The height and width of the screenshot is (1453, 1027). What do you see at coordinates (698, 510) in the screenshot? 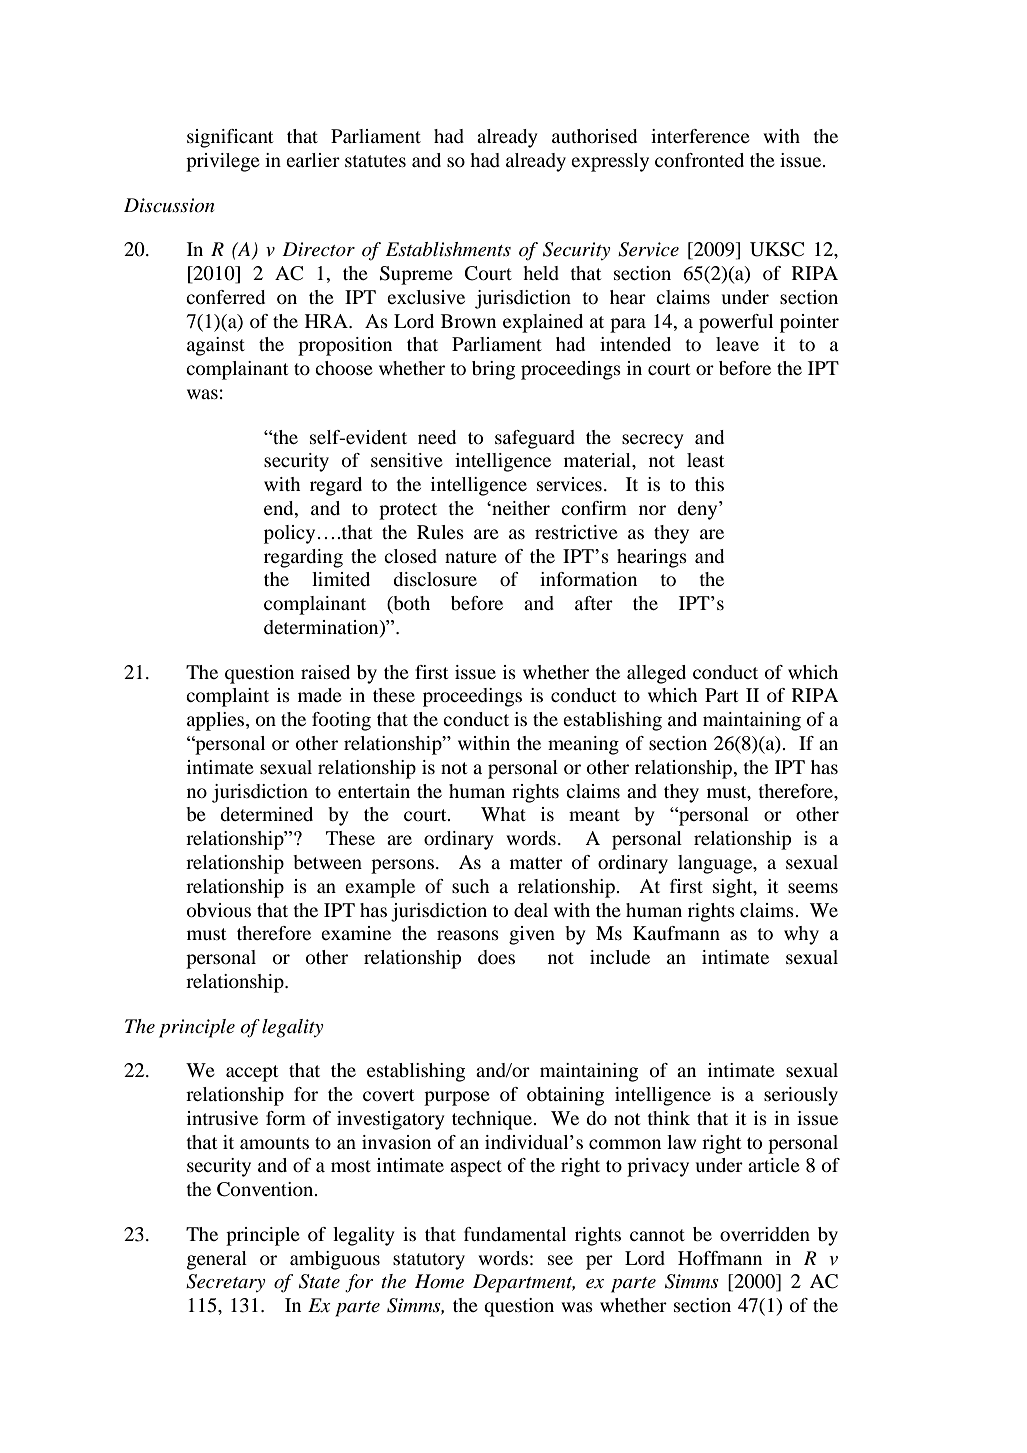
I see `deny` at bounding box center [698, 510].
